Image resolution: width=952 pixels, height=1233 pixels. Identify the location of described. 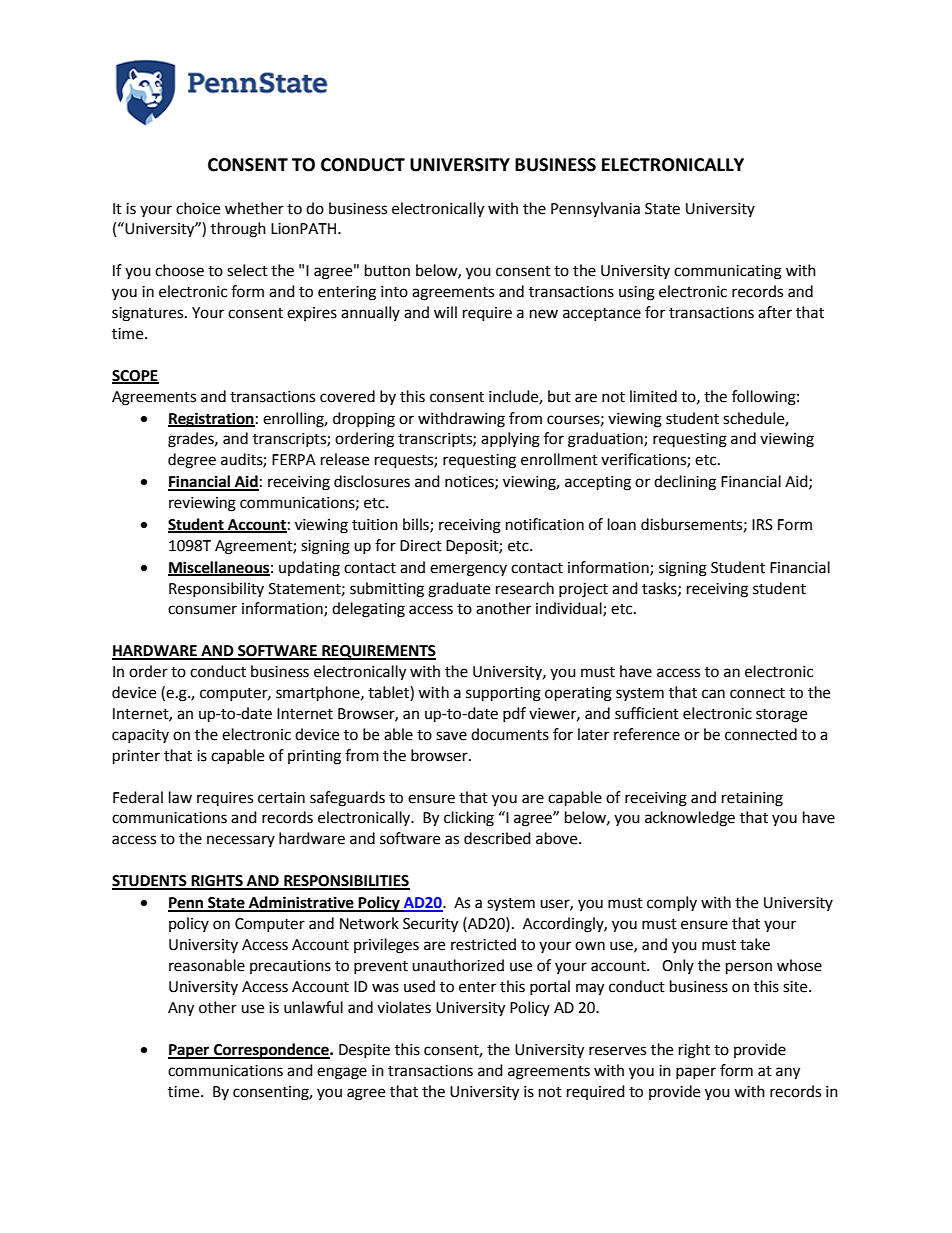
(497, 838).
